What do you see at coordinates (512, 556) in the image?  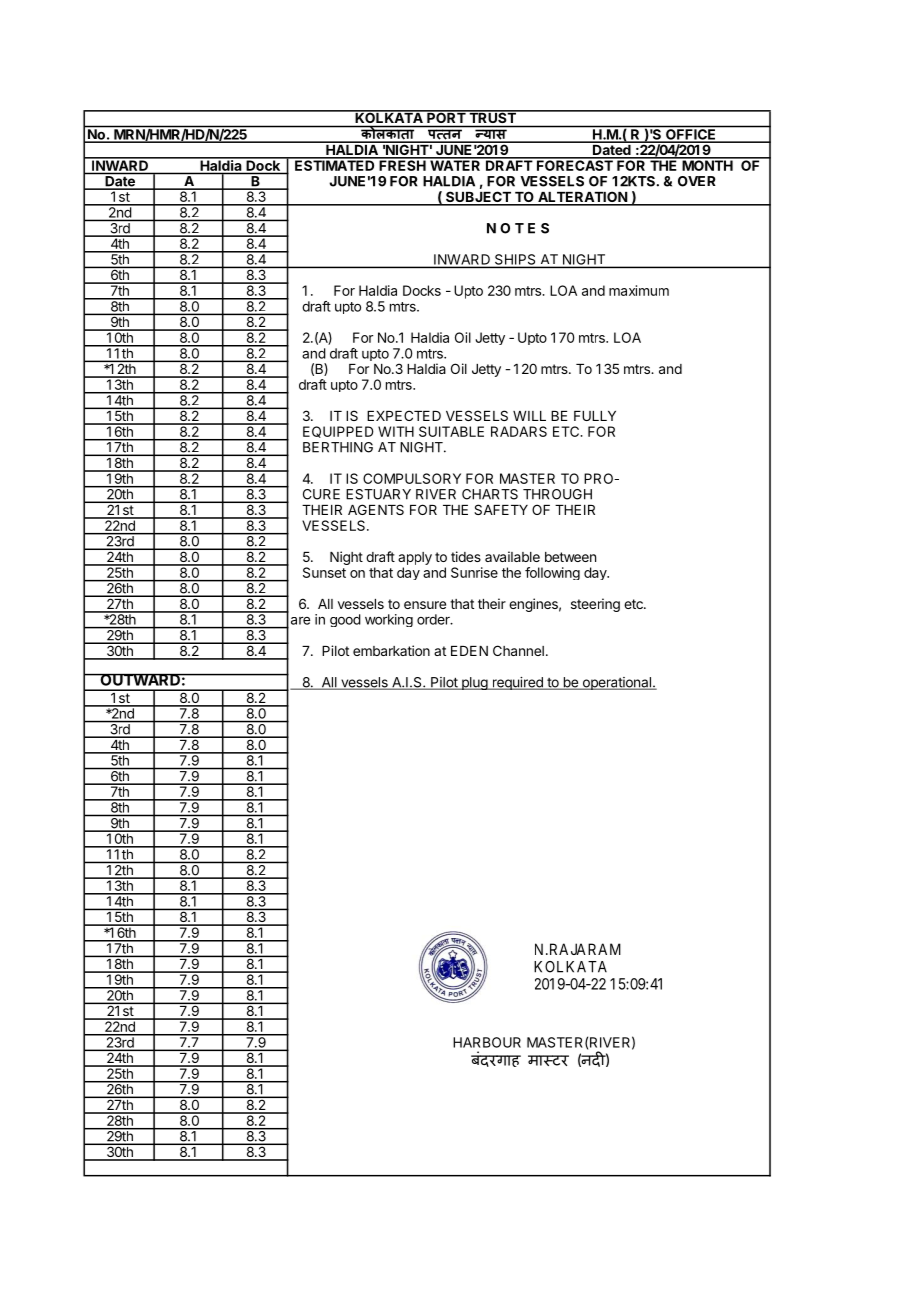 I see `available` at bounding box center [512, 556].
